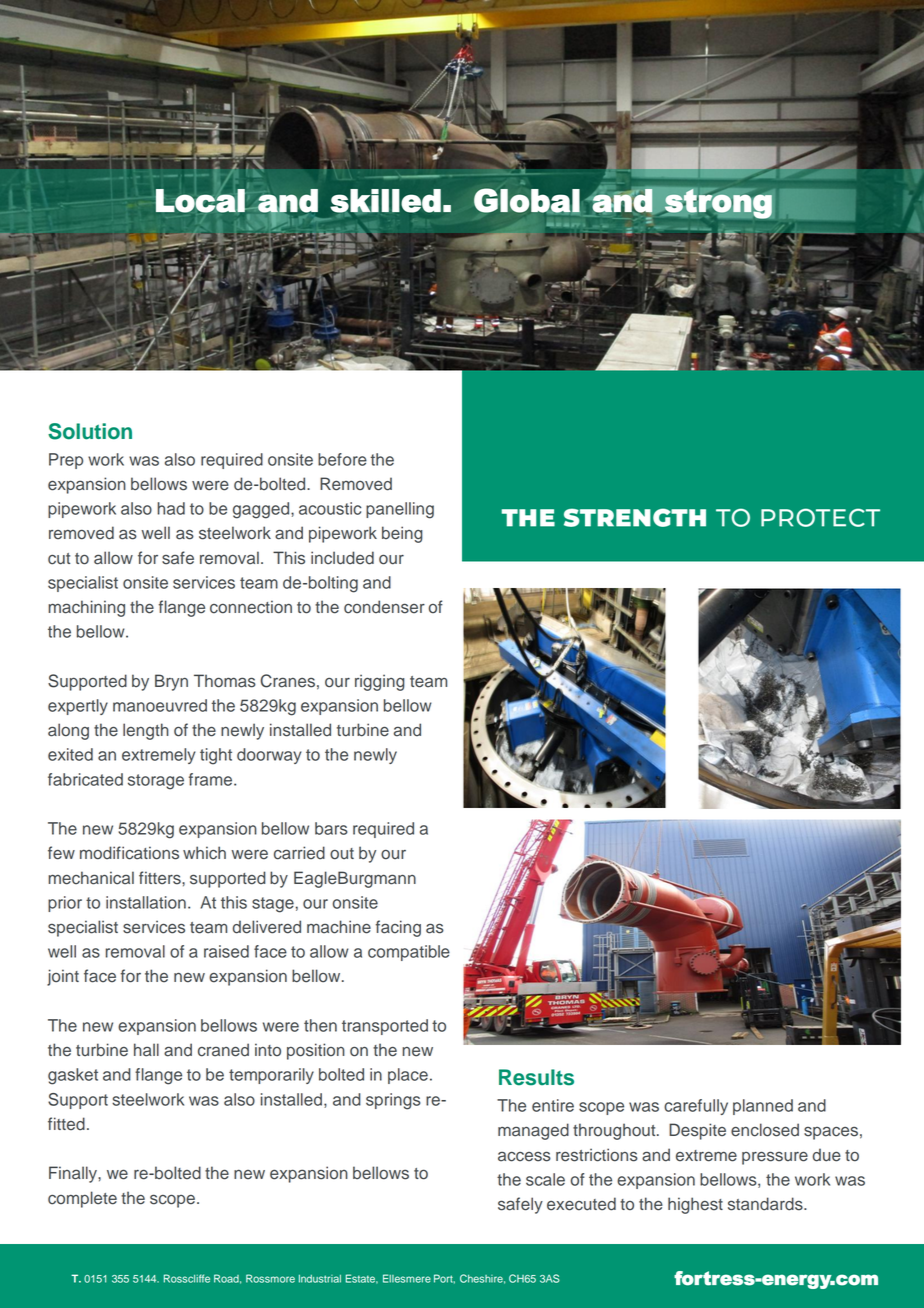 This screenshot has height=1308, width=924. I want to click on length, so click(146, 731).
